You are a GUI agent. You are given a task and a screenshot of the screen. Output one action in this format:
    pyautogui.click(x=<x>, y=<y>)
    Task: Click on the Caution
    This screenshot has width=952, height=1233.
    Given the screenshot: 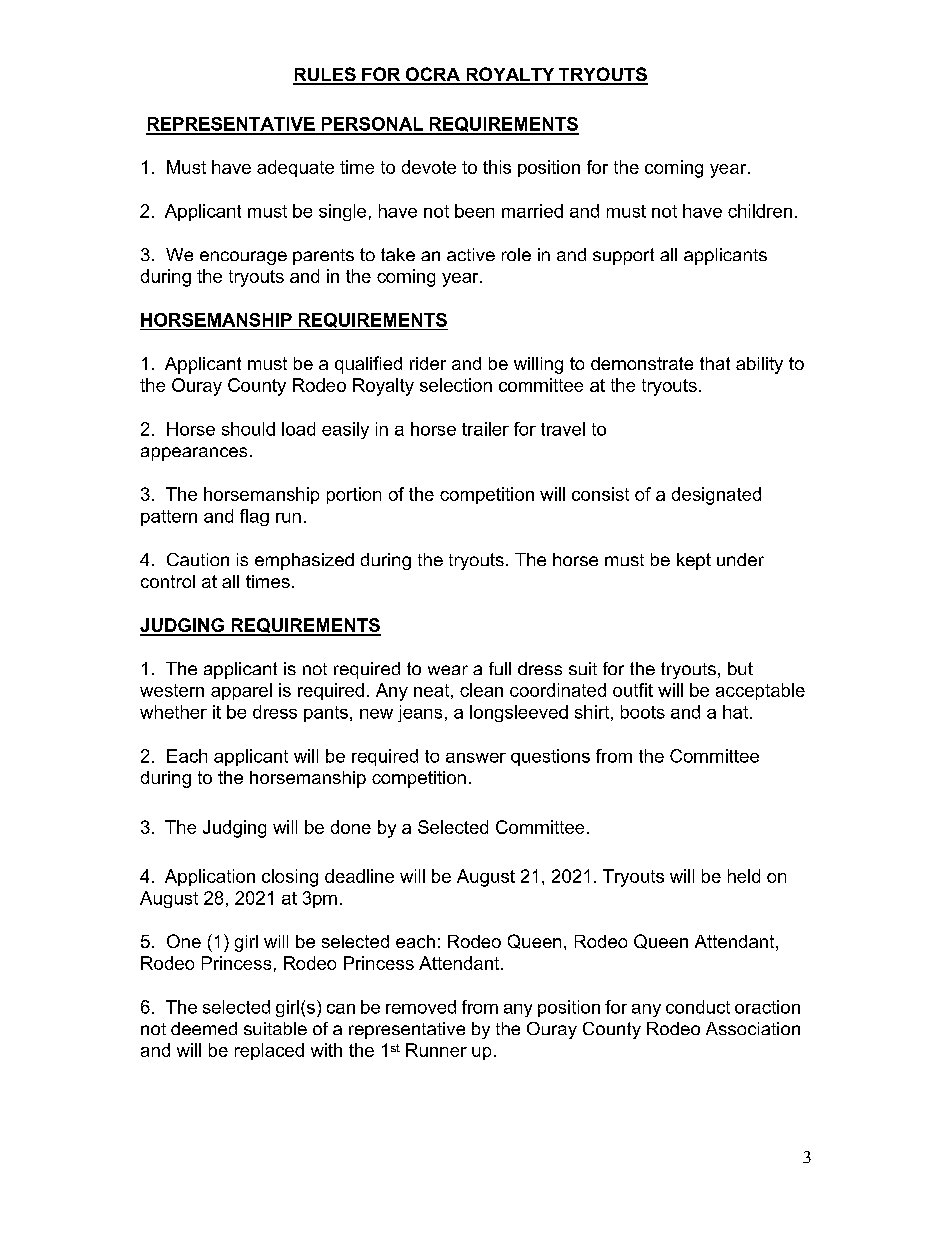 What is the action you would take?
    pyautogui.click(x=198, y=559)
